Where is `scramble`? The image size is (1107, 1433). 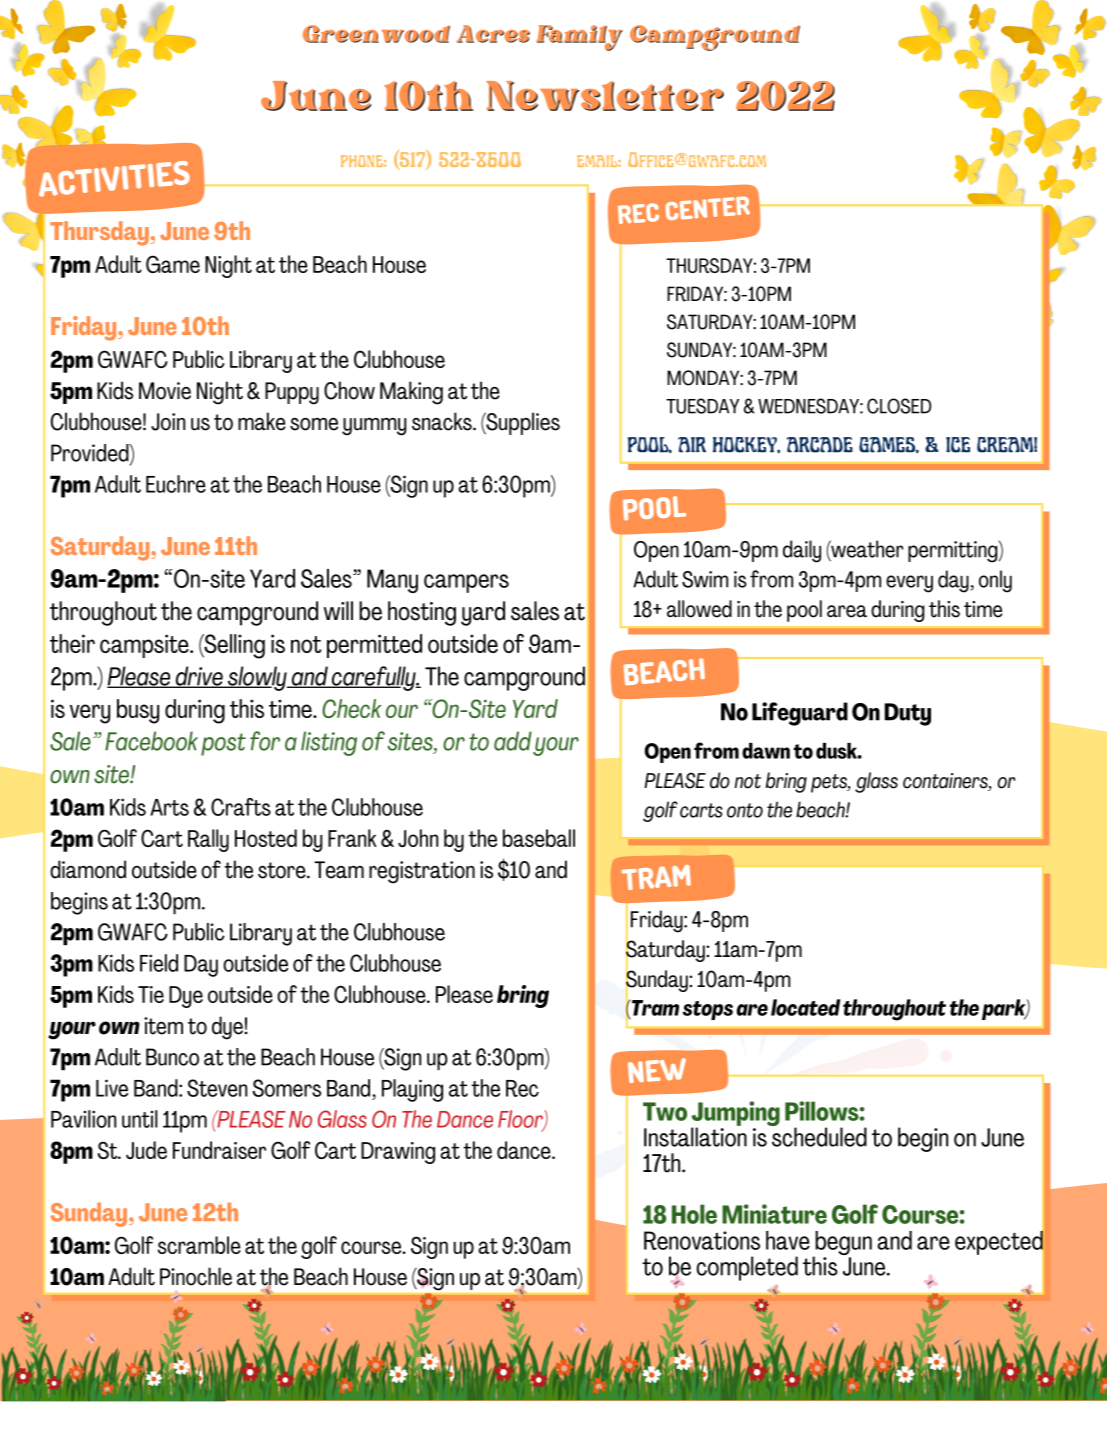
scramble is located at coordinates (199, 1245).
